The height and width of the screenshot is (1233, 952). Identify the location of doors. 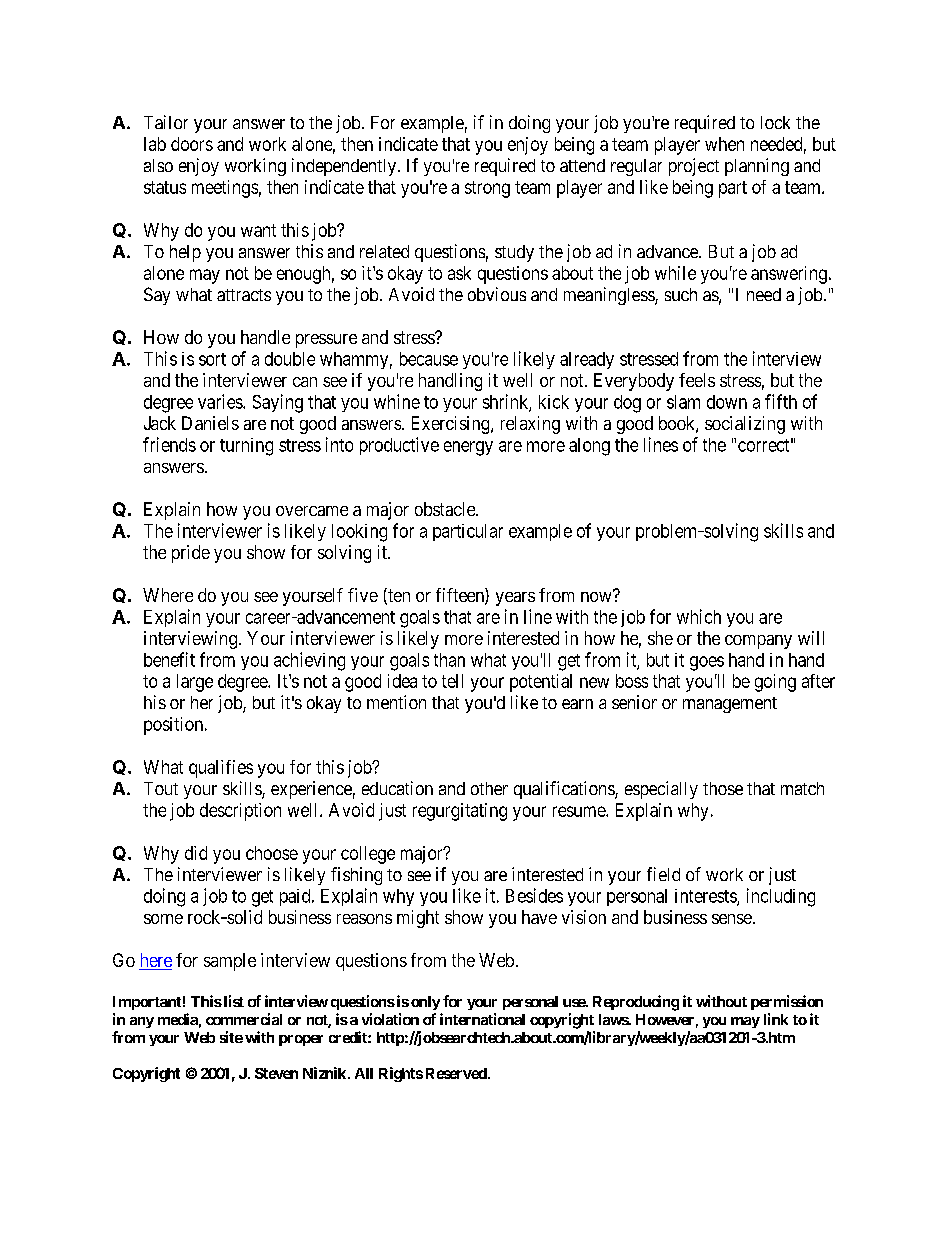
(192, 144).
